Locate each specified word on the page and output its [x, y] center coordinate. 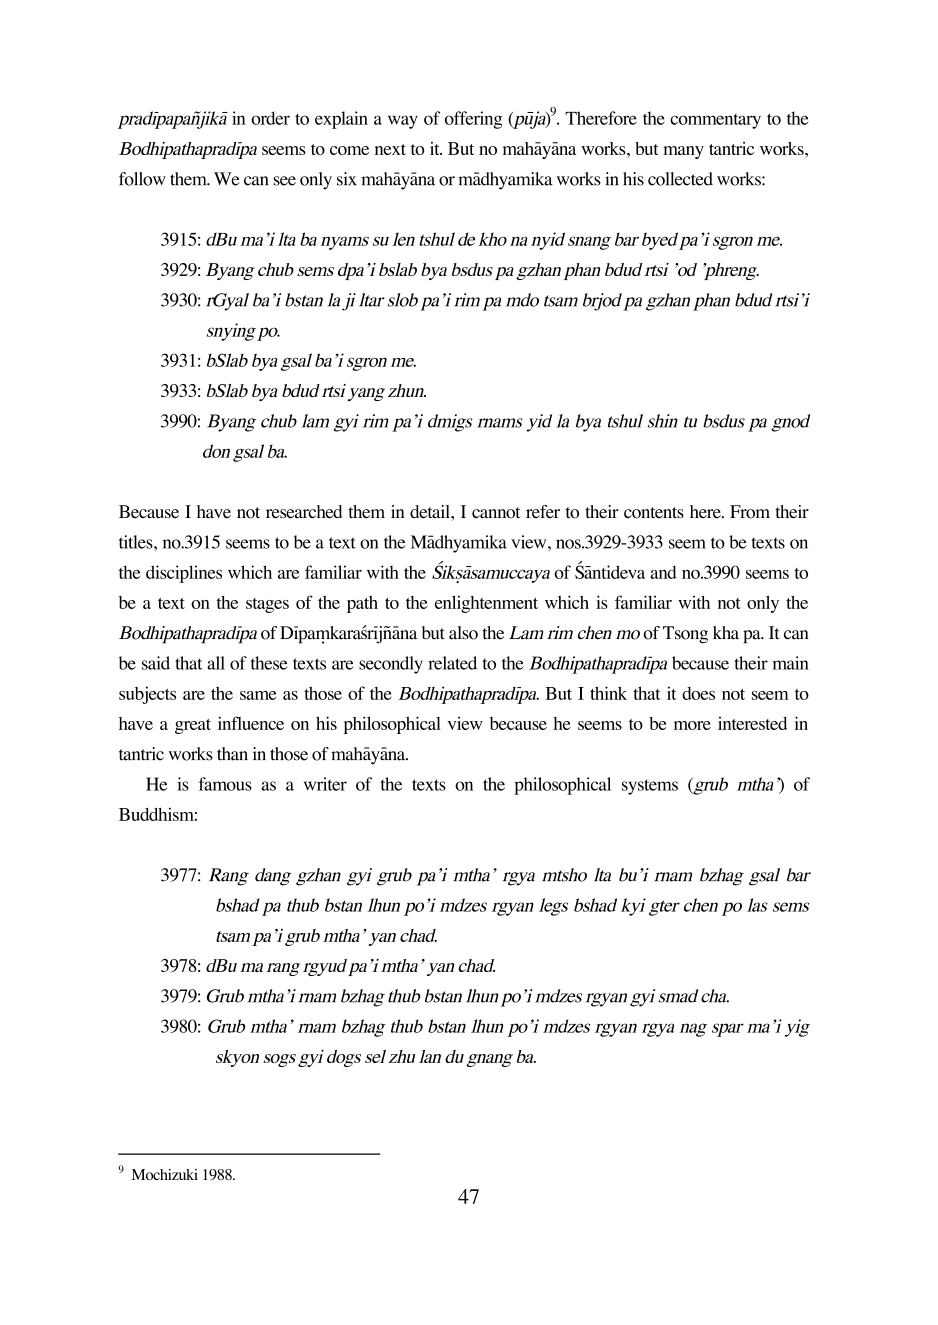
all [216, 663]
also [463, 633]
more [692, 725]
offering [473, 120]
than [232, 754]
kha [726, 633]
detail [431, 512]
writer [325, 784]
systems [650, 787]
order [270, 118]
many [683, 152]
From [750, 512]
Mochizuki [165, 1175]
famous [225, 784]
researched [304, 512]
